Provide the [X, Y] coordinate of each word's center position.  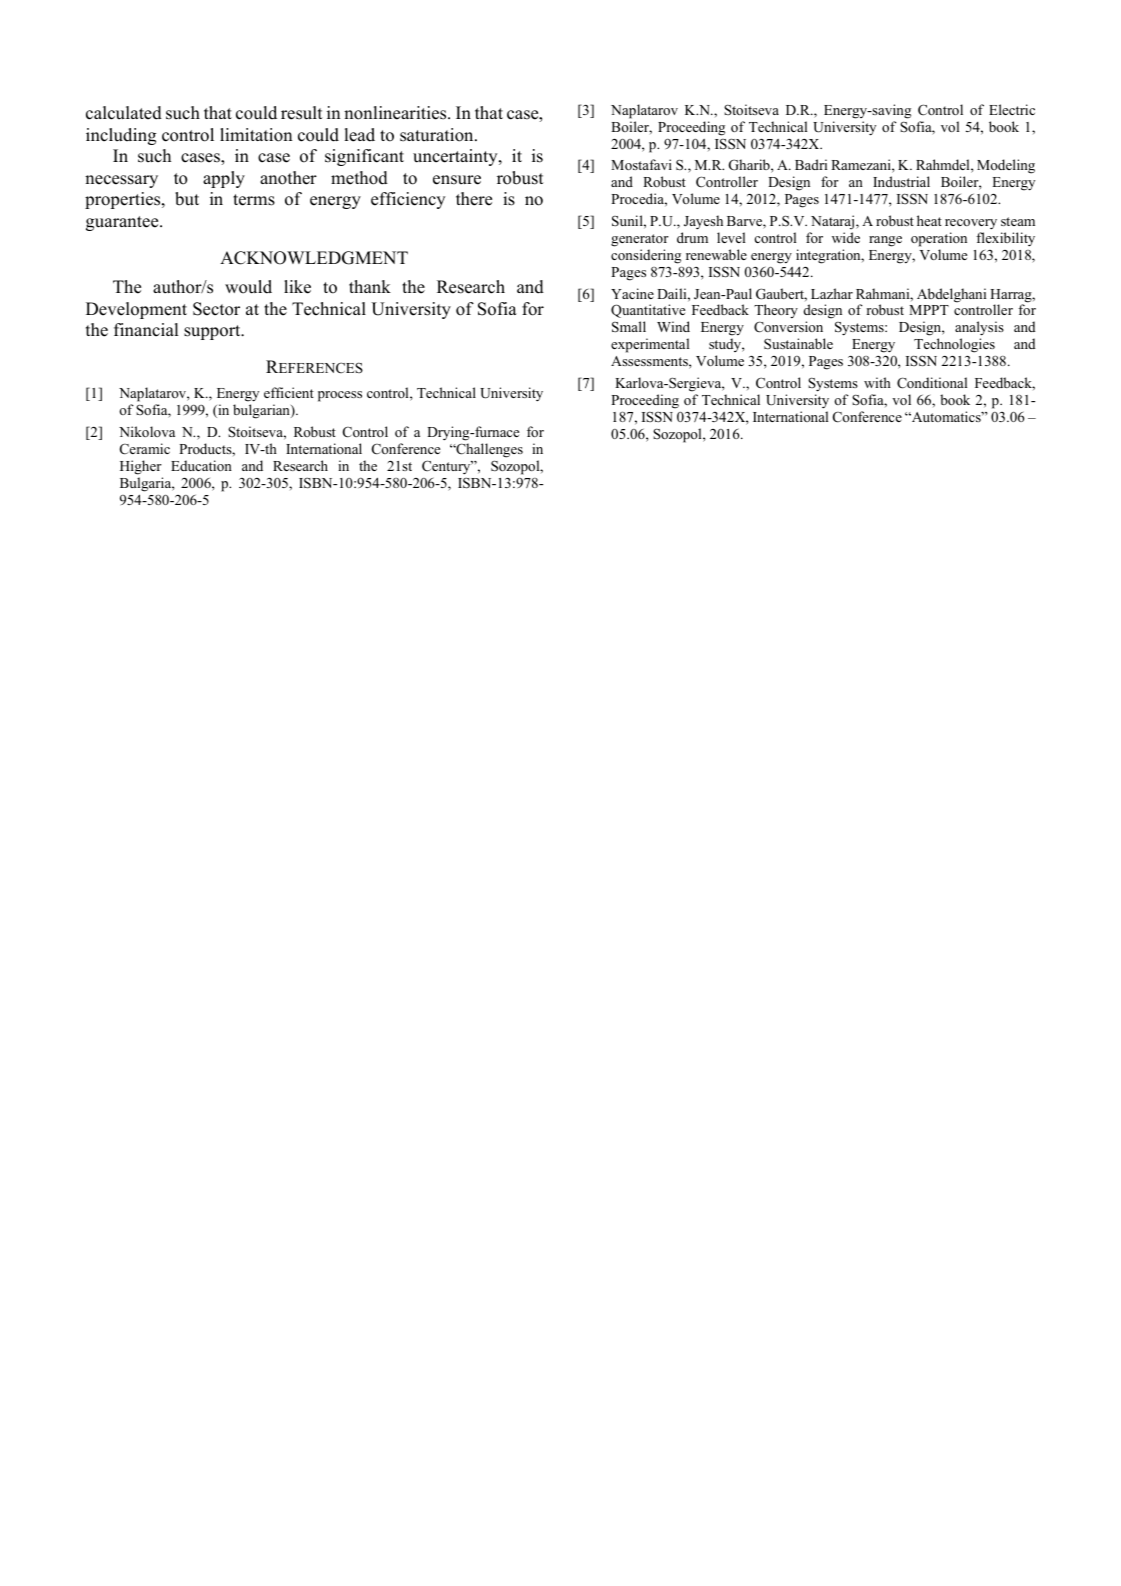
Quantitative [648, 311]
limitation [256, 135]
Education [201, 465]
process [340, 396]
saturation [438, 135]
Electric [1012, 109]
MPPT [929, 310]
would [248, 287]
